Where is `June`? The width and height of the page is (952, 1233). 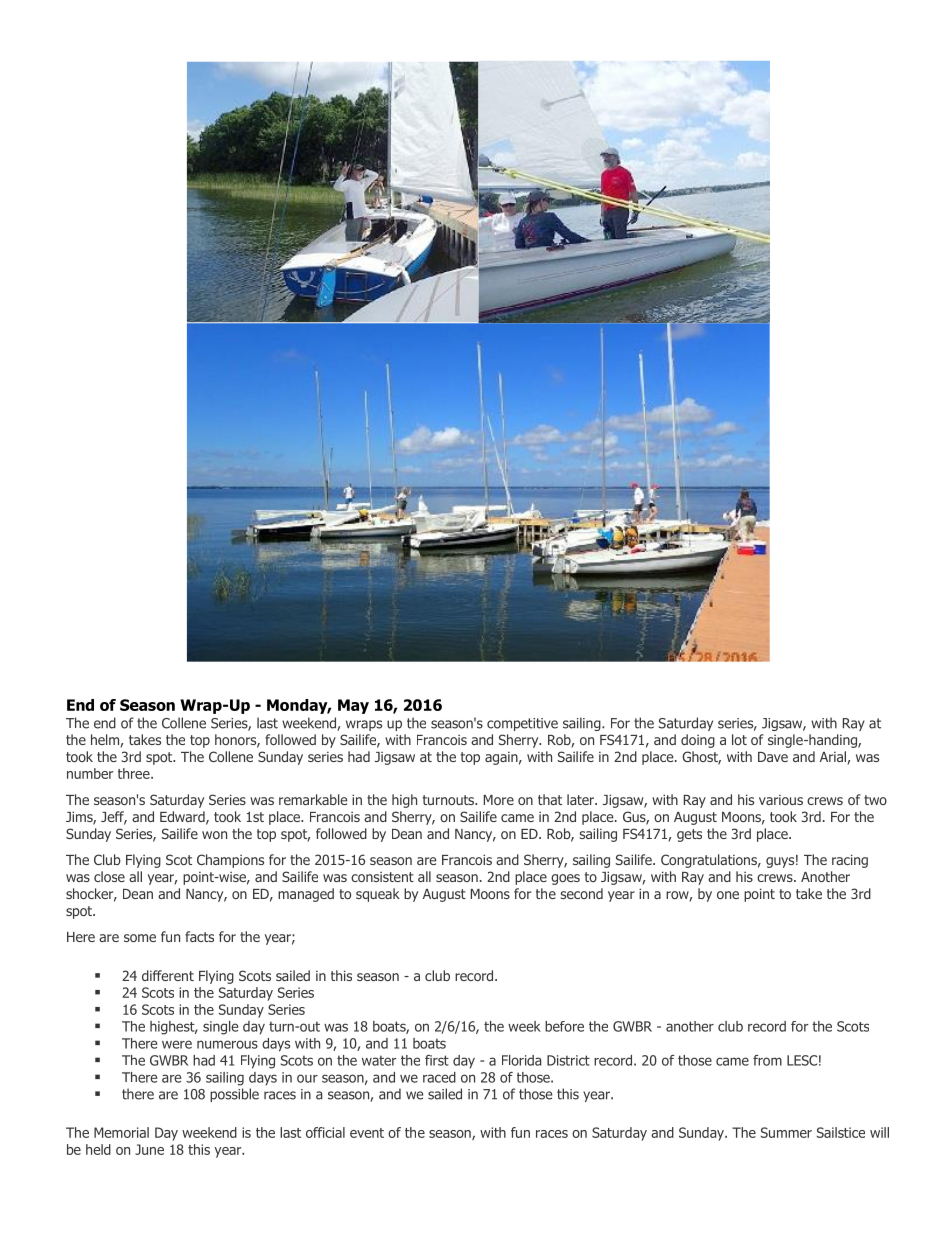
June is located at coordinates (149, 1149).
